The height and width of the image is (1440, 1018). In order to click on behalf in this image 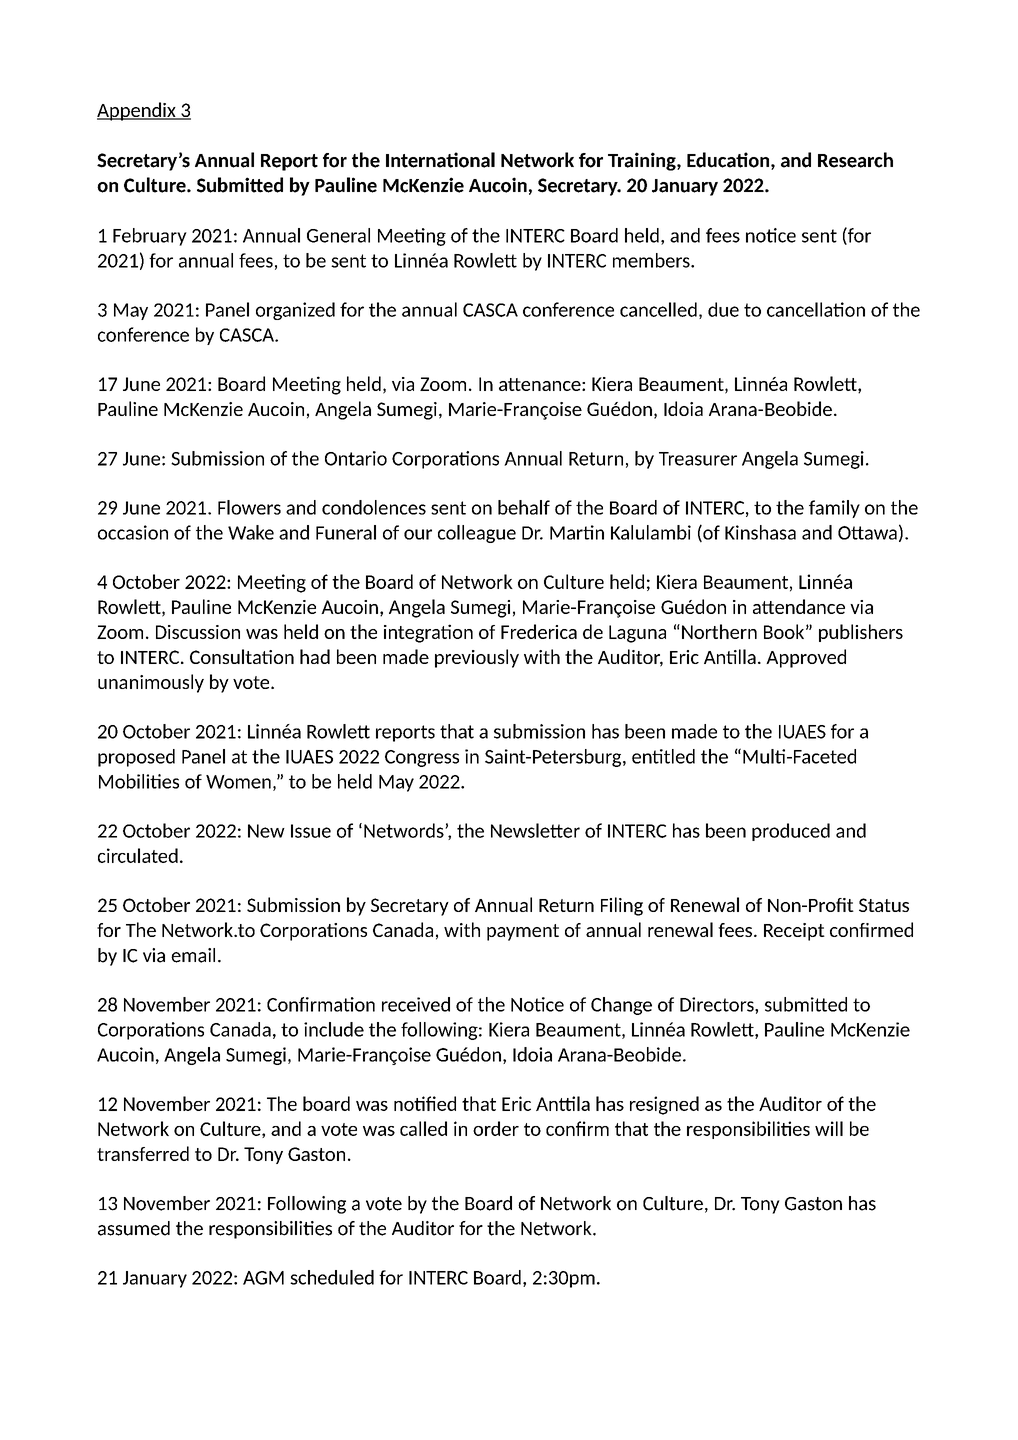, I will do `click(524, 507)`.
